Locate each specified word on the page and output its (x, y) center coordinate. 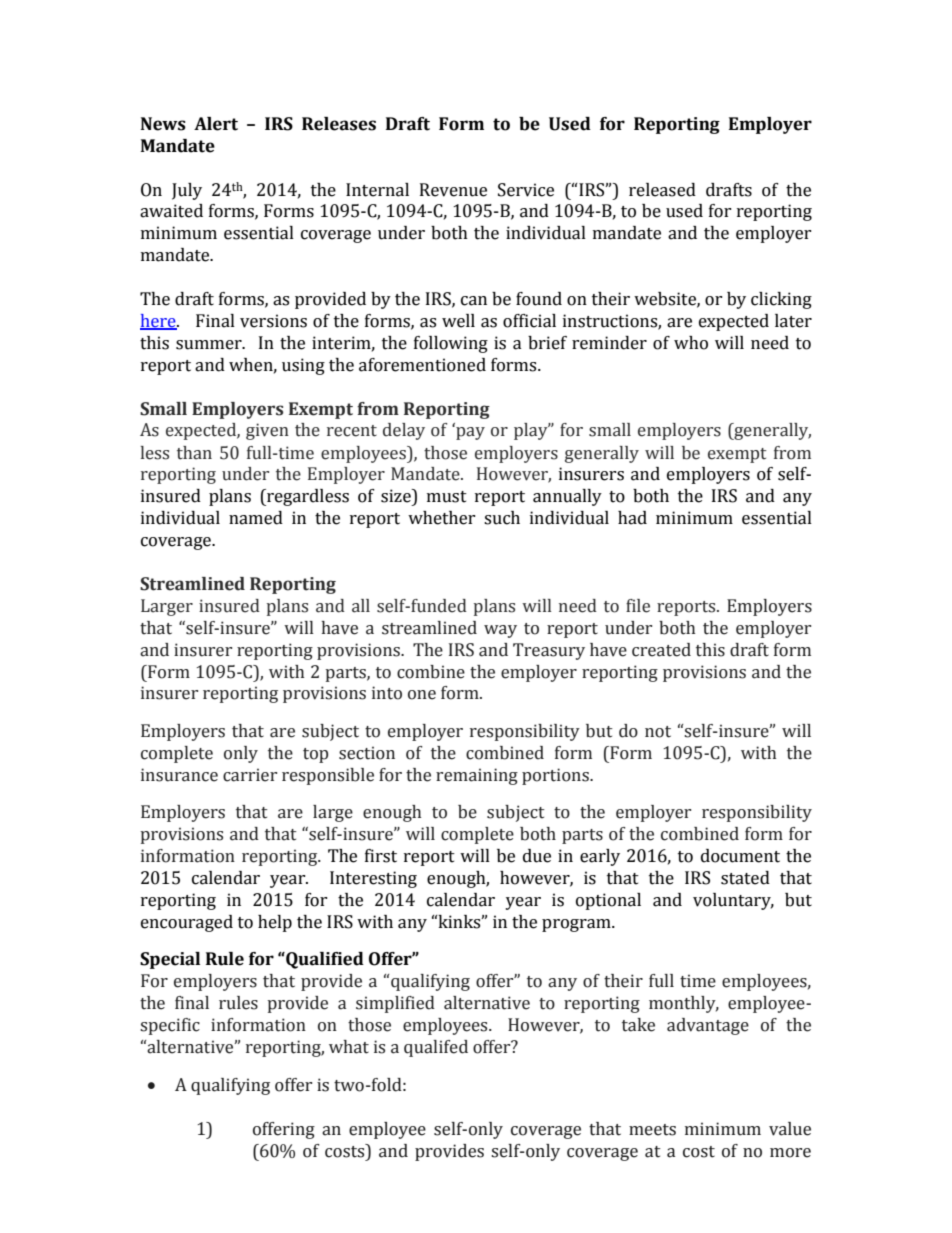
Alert (216, 124)
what (349, 1047)
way (500, 631)
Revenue (453, 190)
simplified (395, 1004)
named (256, 518)
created (661, 650)
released (662, 190)
